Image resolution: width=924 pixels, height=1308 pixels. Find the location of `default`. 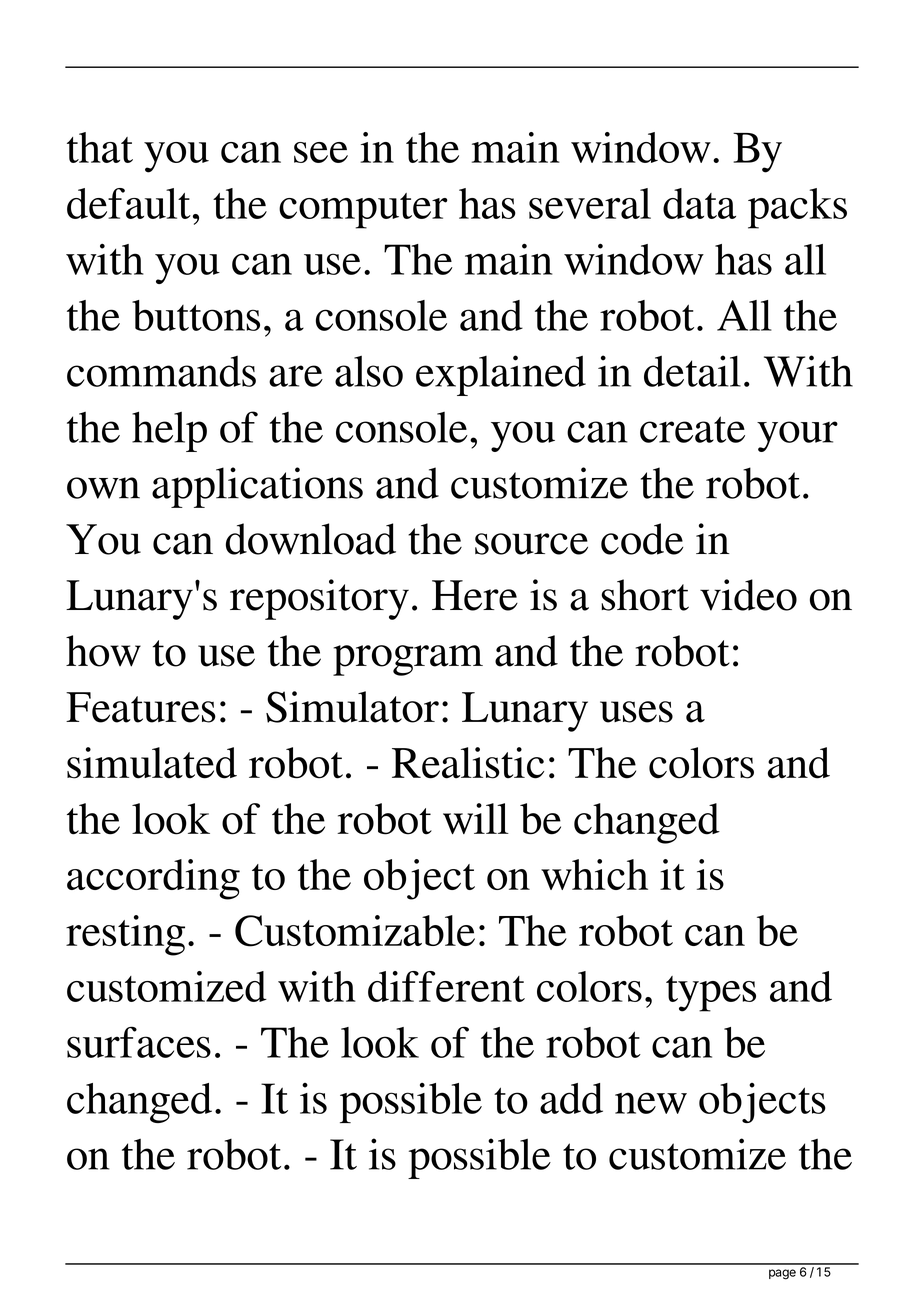

default is located at coordinates (129, 203).
